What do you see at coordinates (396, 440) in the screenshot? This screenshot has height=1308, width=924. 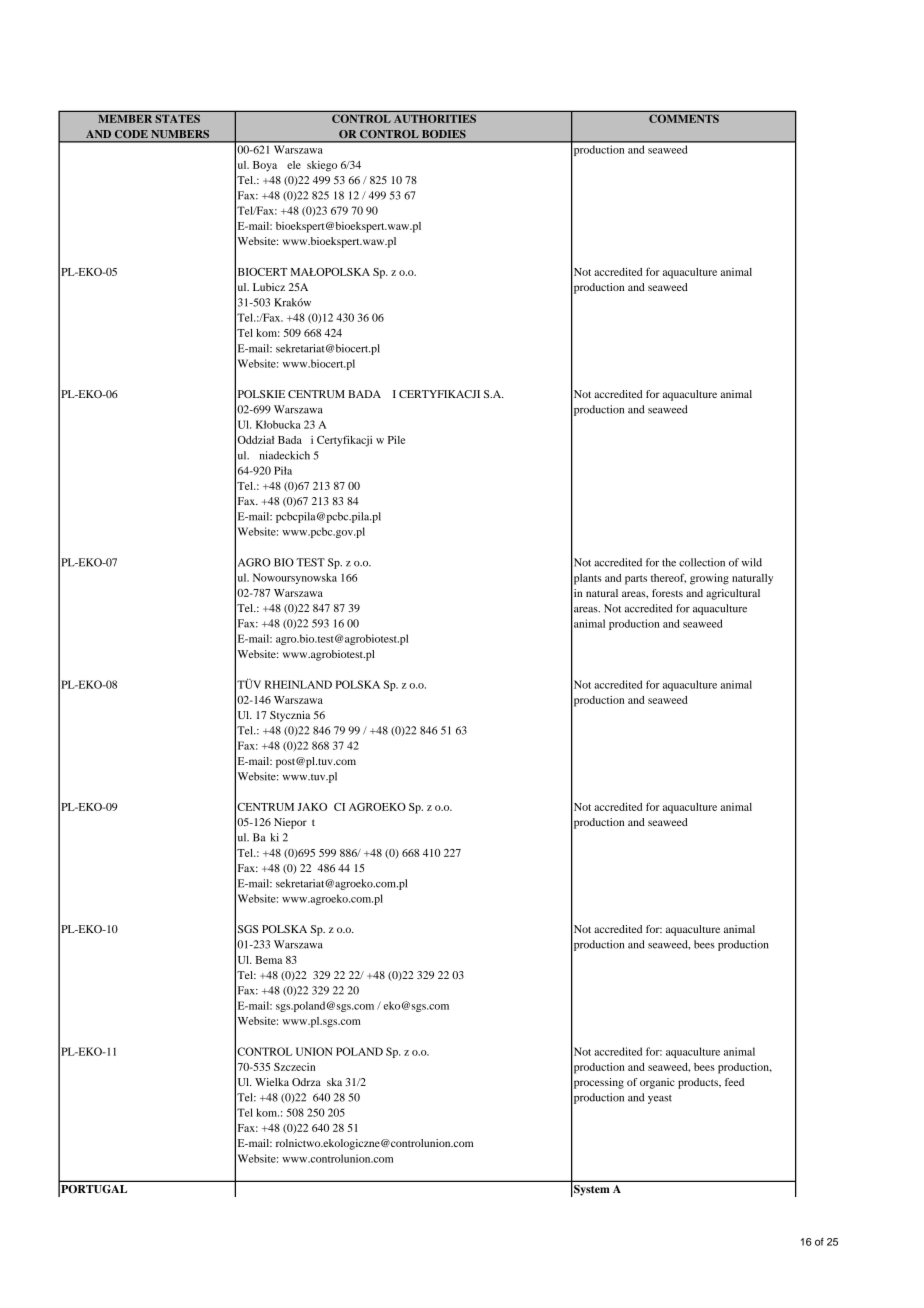 I see `Pile` at bounding box center [396, 440].
